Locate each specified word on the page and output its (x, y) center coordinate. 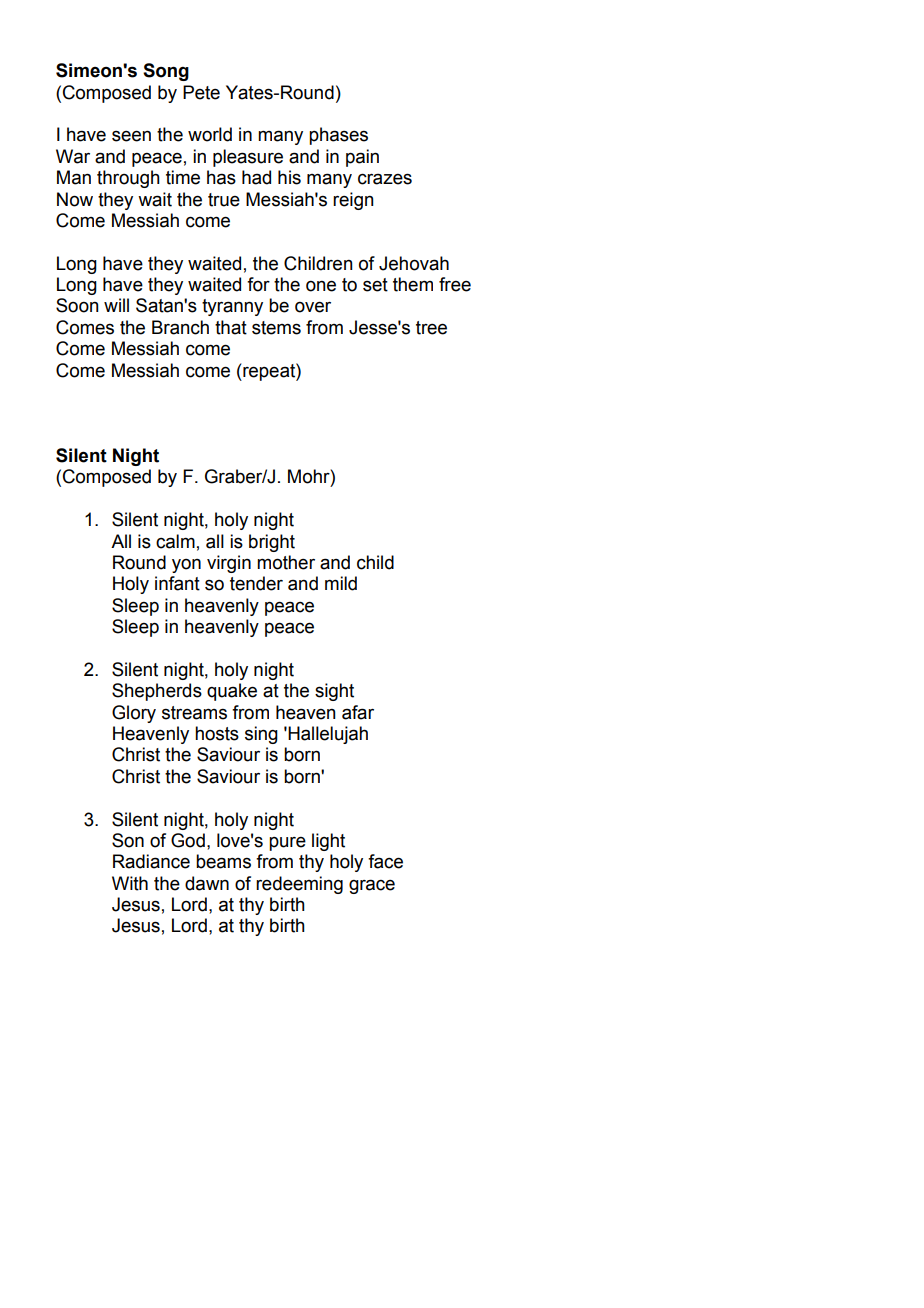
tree (431, 328)
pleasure (248, 158)
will (116, 305)
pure (287, 844)
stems (276, 328)
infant (177, 583)
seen (131, 136)
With (130, 883)
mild (341, 583)
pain (362, 158)
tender (256, 583)
